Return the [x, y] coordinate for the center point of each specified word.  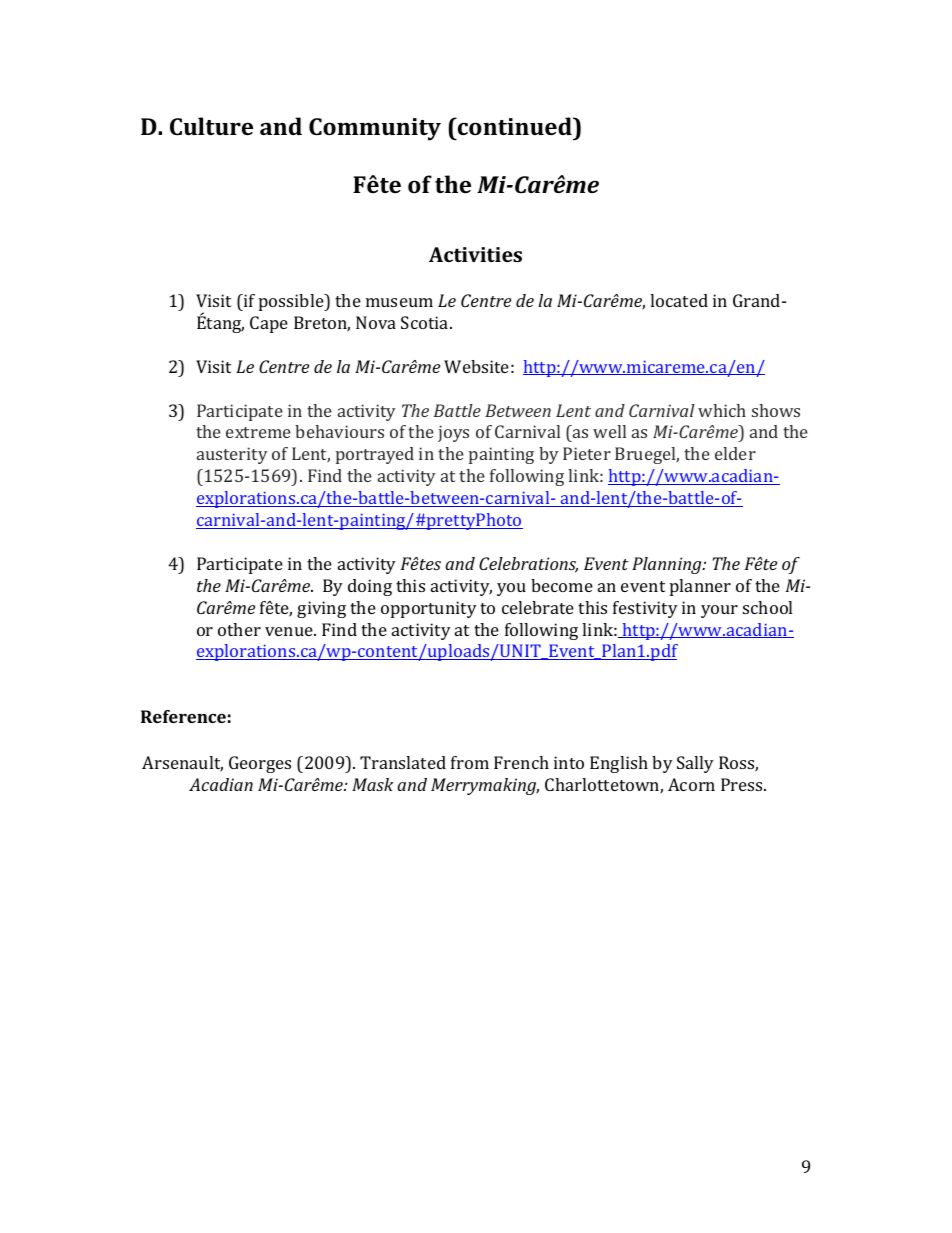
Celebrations [528, 565]
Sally [695, 764]
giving [321, 609]
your [719, 611]
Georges [260, 764]
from [470, 762]
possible [292, 302]
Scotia [426, 322]
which [722, 410]
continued [515, 126]
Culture [211, 126]
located [679, 300]
